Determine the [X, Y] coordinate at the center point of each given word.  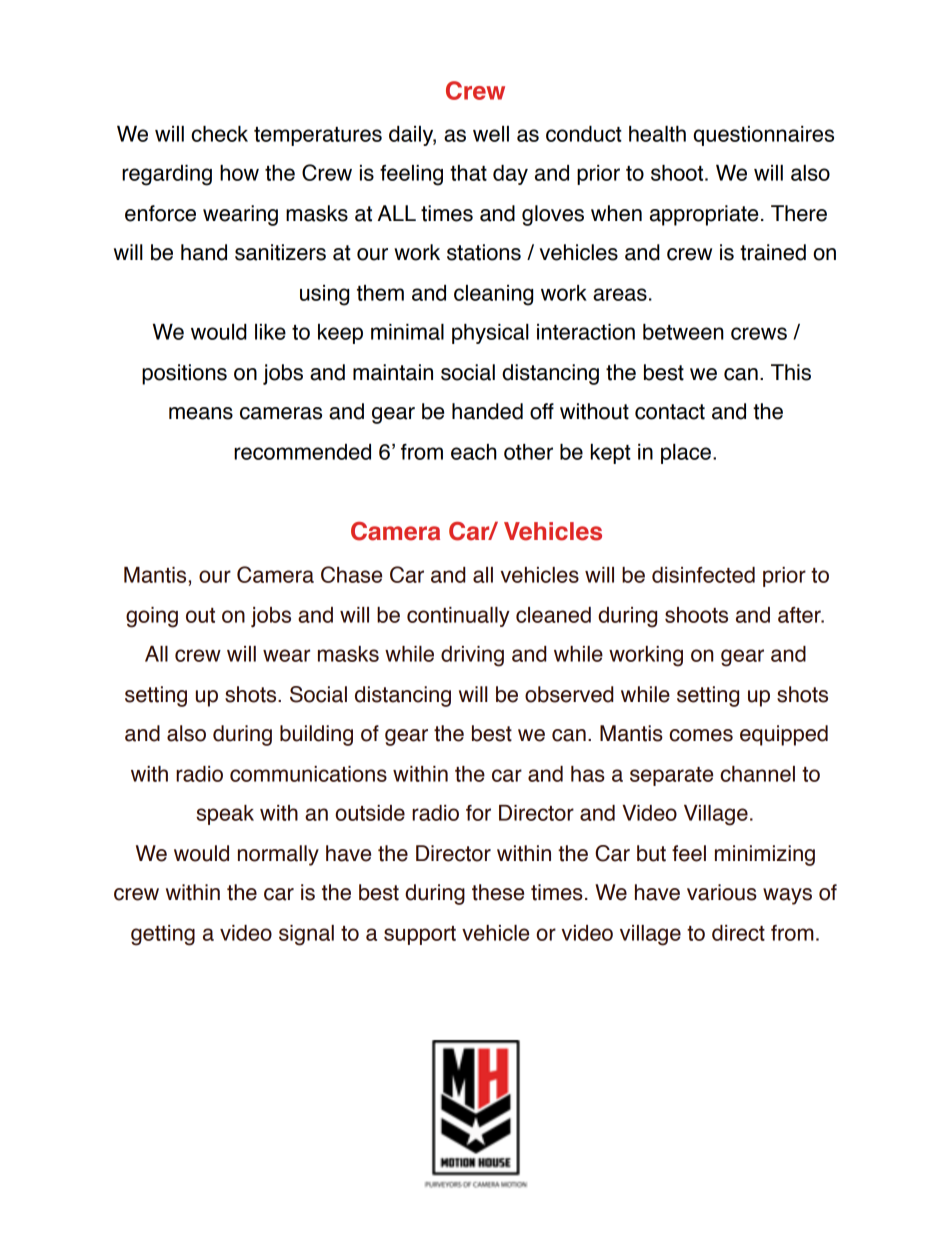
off [542, 411]
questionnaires [763, 136]
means [201, 413]
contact [670, 412]
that [468, 173]
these [498, 892]
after [800, 615]
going [152, 617]
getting [163, 935]
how [239, 173]
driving [472, 656]
